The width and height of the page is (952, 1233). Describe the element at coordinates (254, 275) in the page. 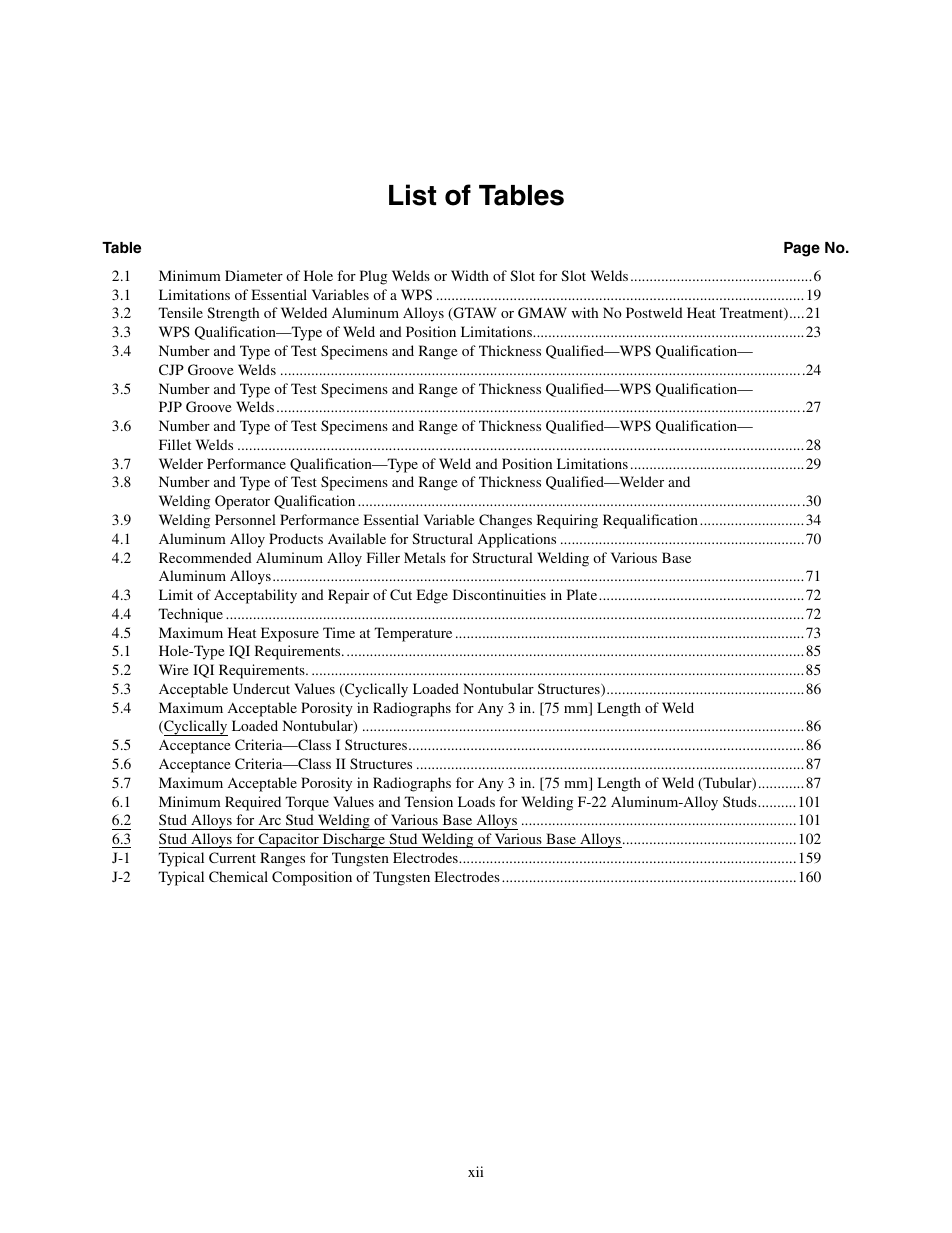

I see `Diameter` at that location.
